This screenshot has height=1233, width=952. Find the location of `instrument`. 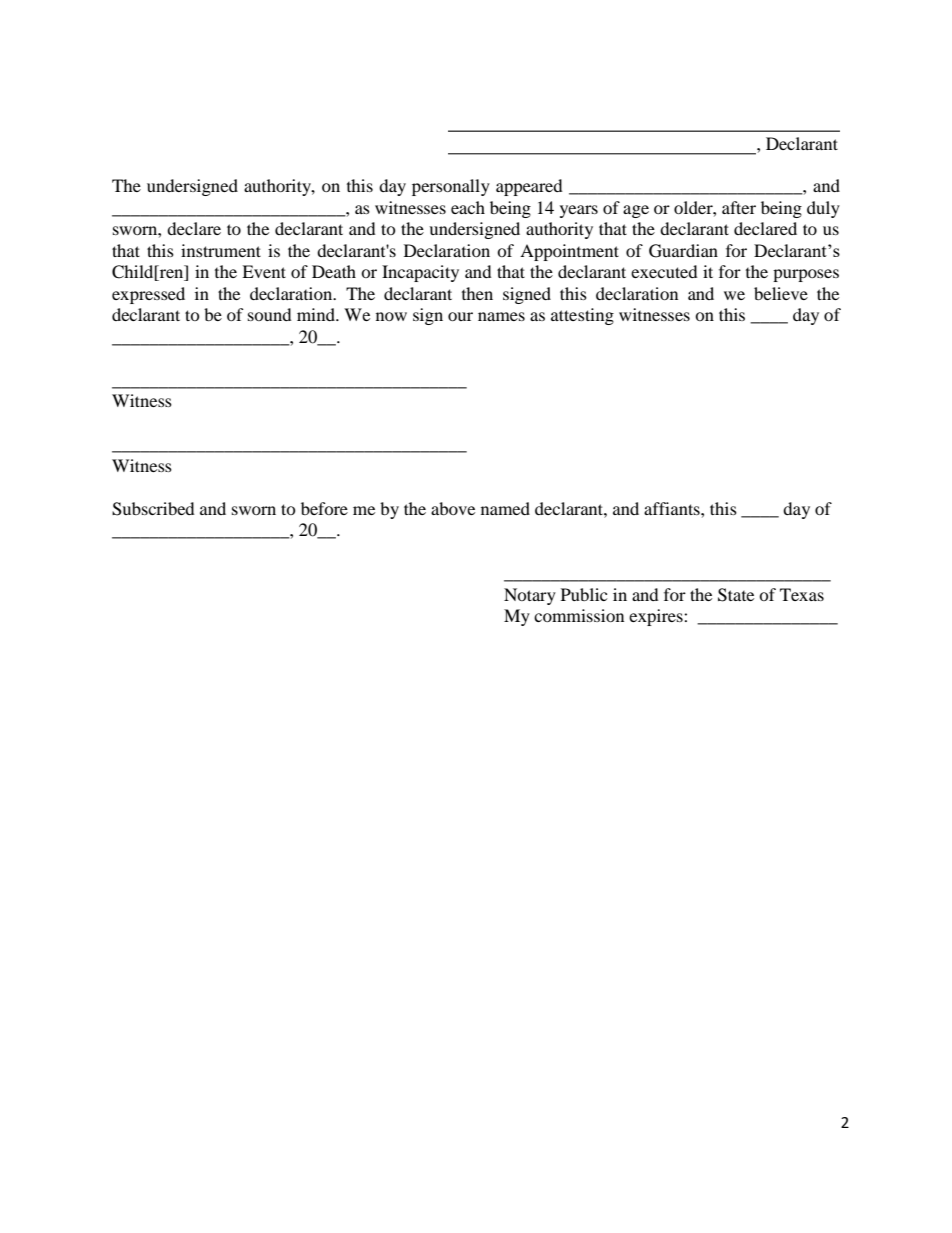

instrument is located at coordinates (221, 250).
